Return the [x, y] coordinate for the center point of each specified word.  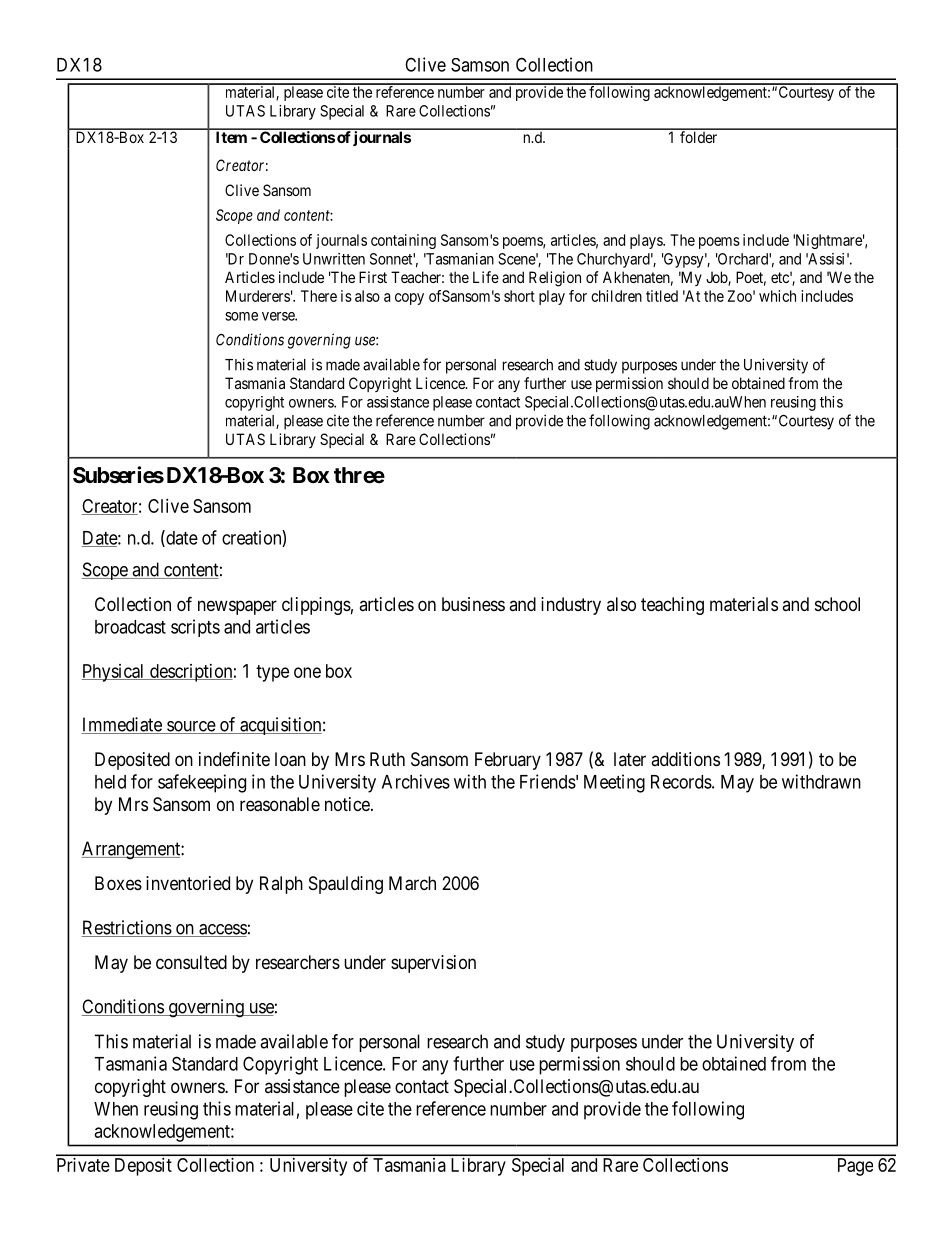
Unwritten [334, 259]
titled [662, 296]
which [777, 296]
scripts [195, 628]
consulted [191, 962]
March [412, 883]
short [519, 296]
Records [681, 782]
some [241, 316]
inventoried [188, 883]
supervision [433, 964]
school [837, 604]
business [473, 604]
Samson [480, 65]
